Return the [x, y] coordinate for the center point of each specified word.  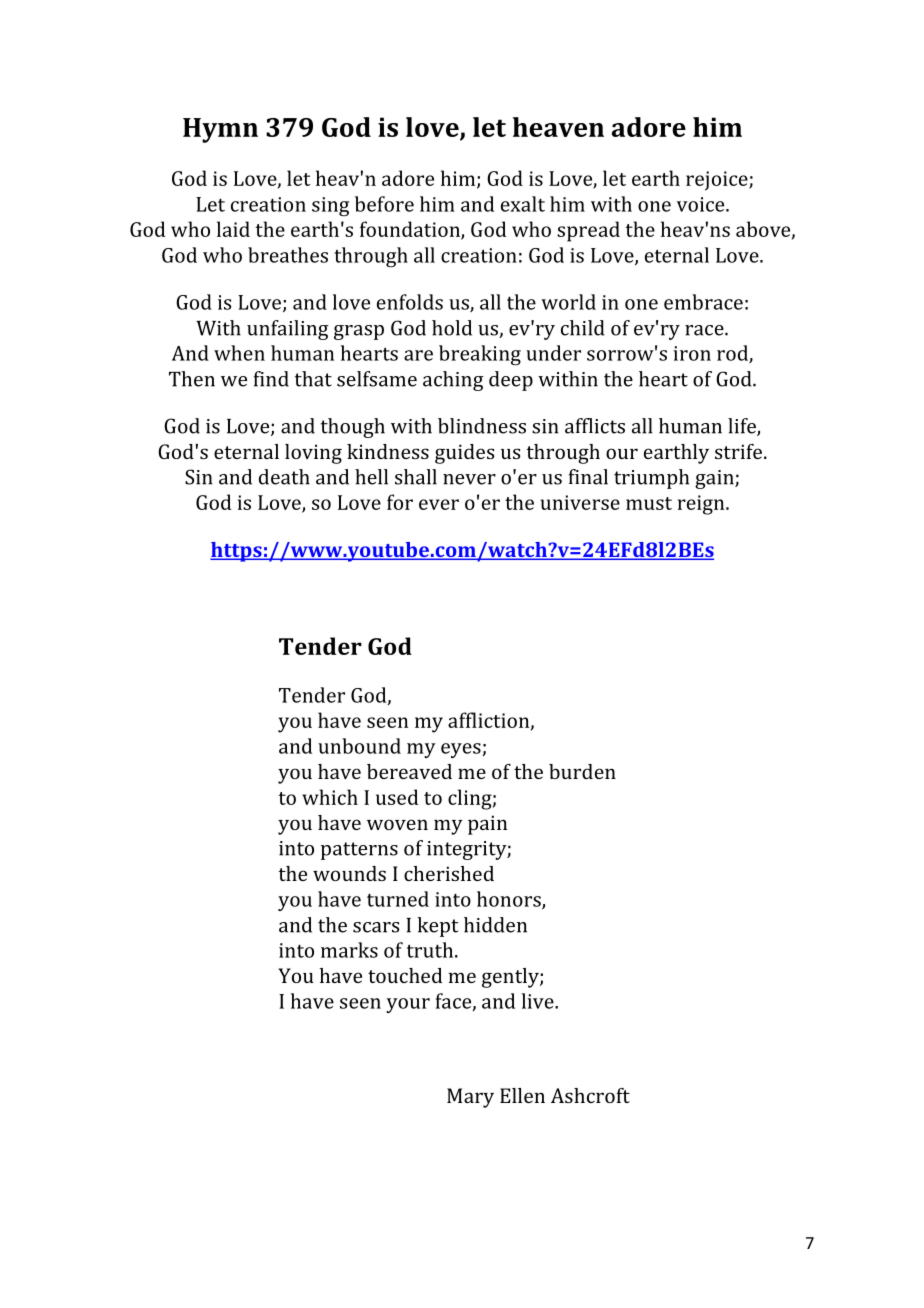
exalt [523, 204]
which [330, 797]
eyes [462, 750]
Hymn [220, 130]
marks [349, 950]
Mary [470, 1098]
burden [582, 771]
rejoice [718, 181]
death [284, 477]
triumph [651, 479]
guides [464, 454]
